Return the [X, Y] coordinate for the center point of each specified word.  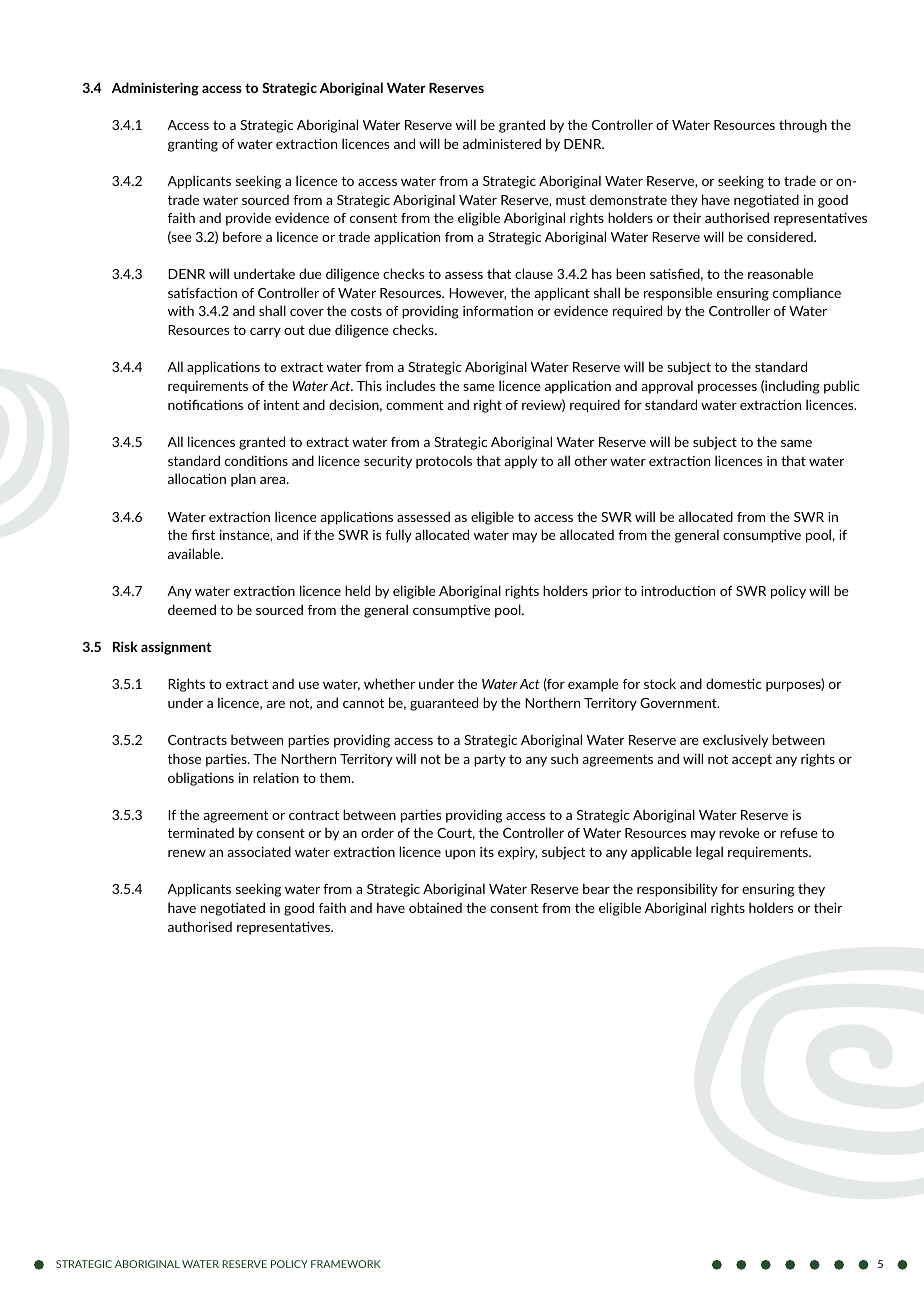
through [803, 126]
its [487, 852]
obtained [435, 907]
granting [193, 145]
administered [502, 143]
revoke [739, 832]
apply [520, 462]
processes [727, 389]
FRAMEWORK [346, 1264]
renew [187, 853]
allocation [197, 478]
